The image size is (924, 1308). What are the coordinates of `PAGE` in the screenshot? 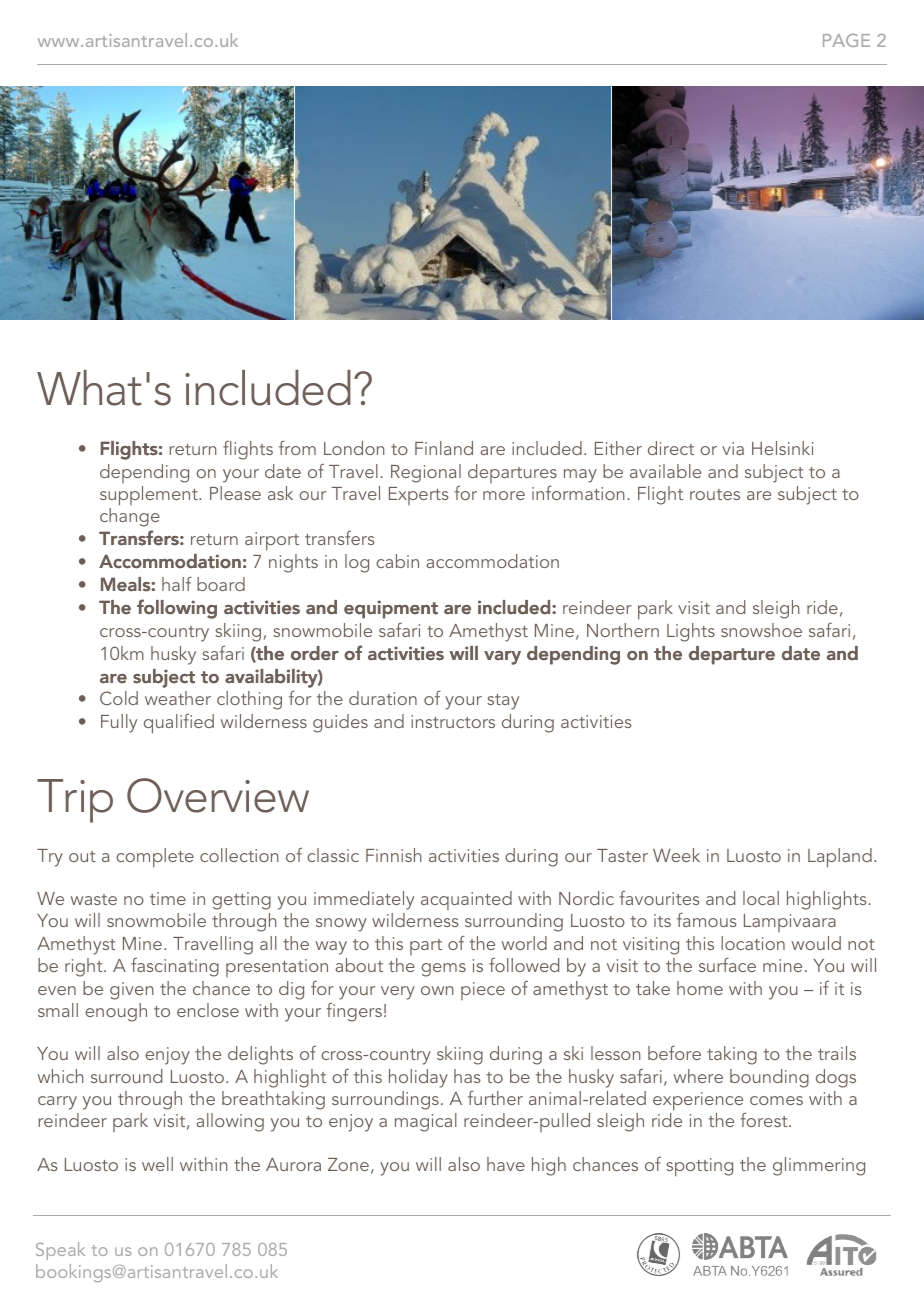 It's located at (846, 40).
